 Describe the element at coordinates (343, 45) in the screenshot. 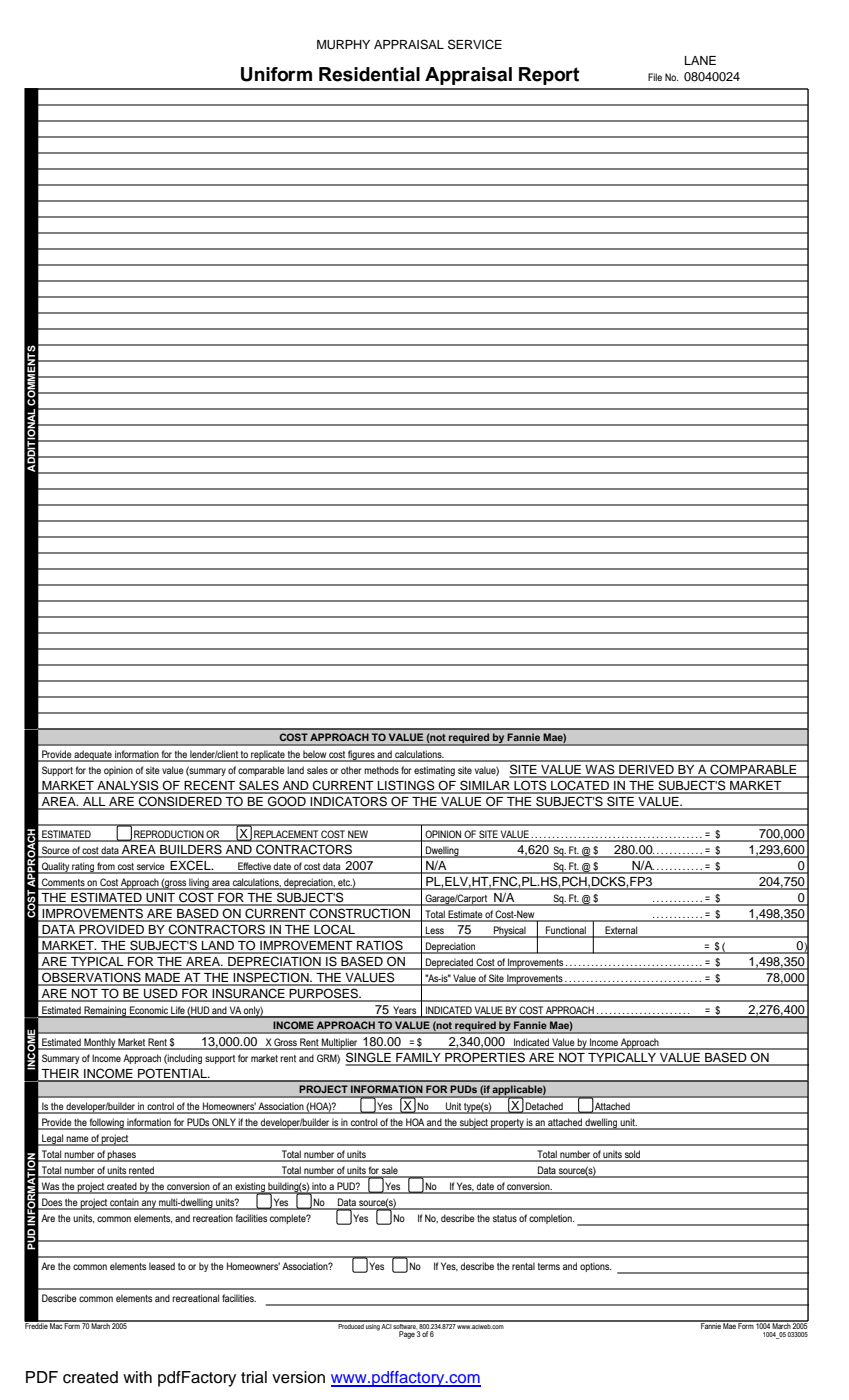

I see `MURPHY` at that location.
